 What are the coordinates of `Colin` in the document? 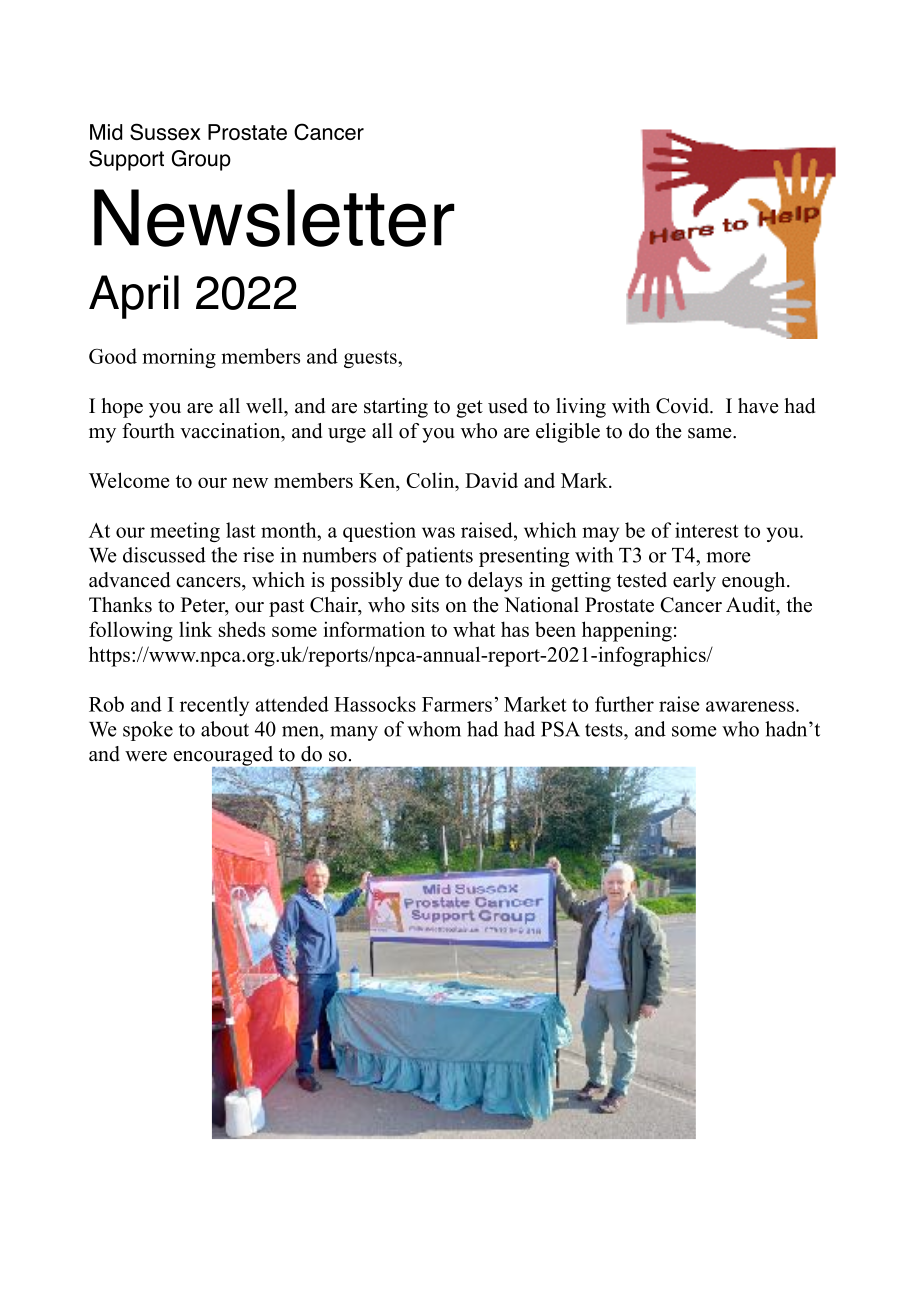 It's located at (432, 480).
